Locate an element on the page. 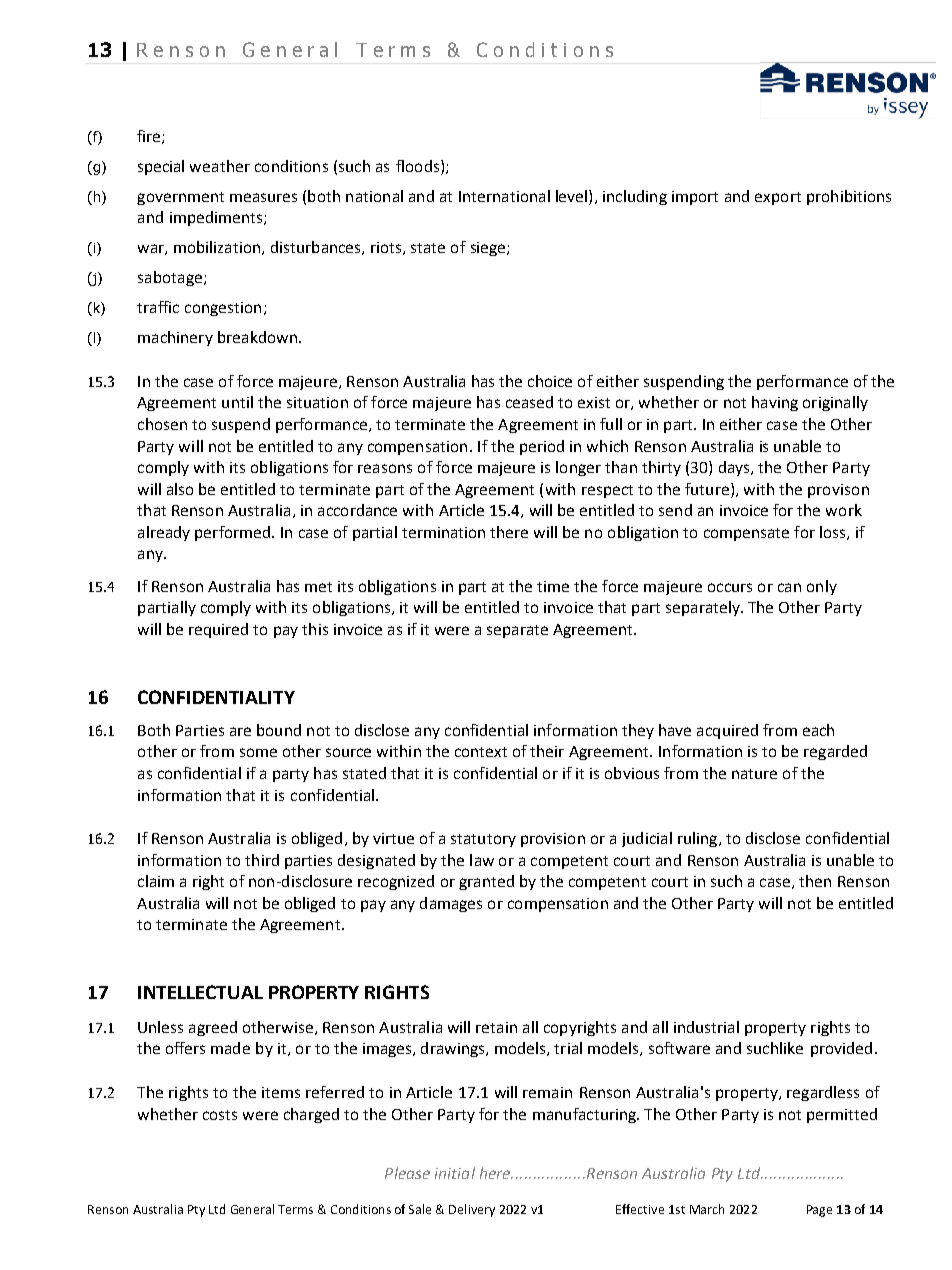 The width and height of the image is (952, 1270). ruling is located at coordinates (699, 839).
